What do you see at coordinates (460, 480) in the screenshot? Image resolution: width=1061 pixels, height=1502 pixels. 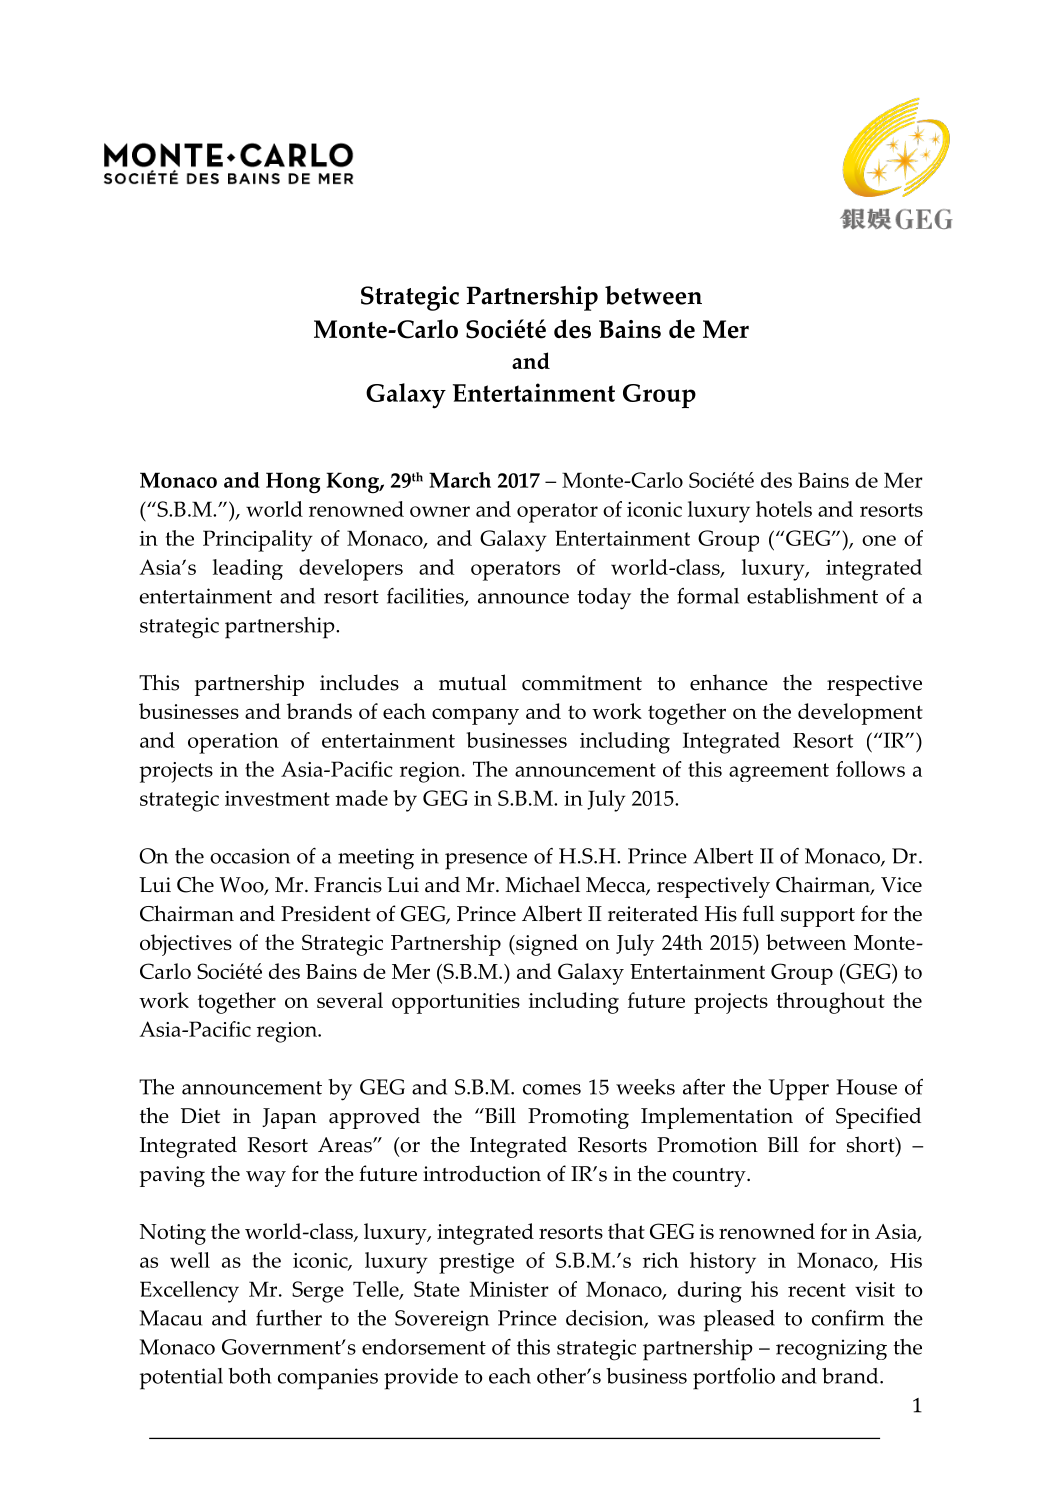 I see `March` at bounding box center [460, 480].
